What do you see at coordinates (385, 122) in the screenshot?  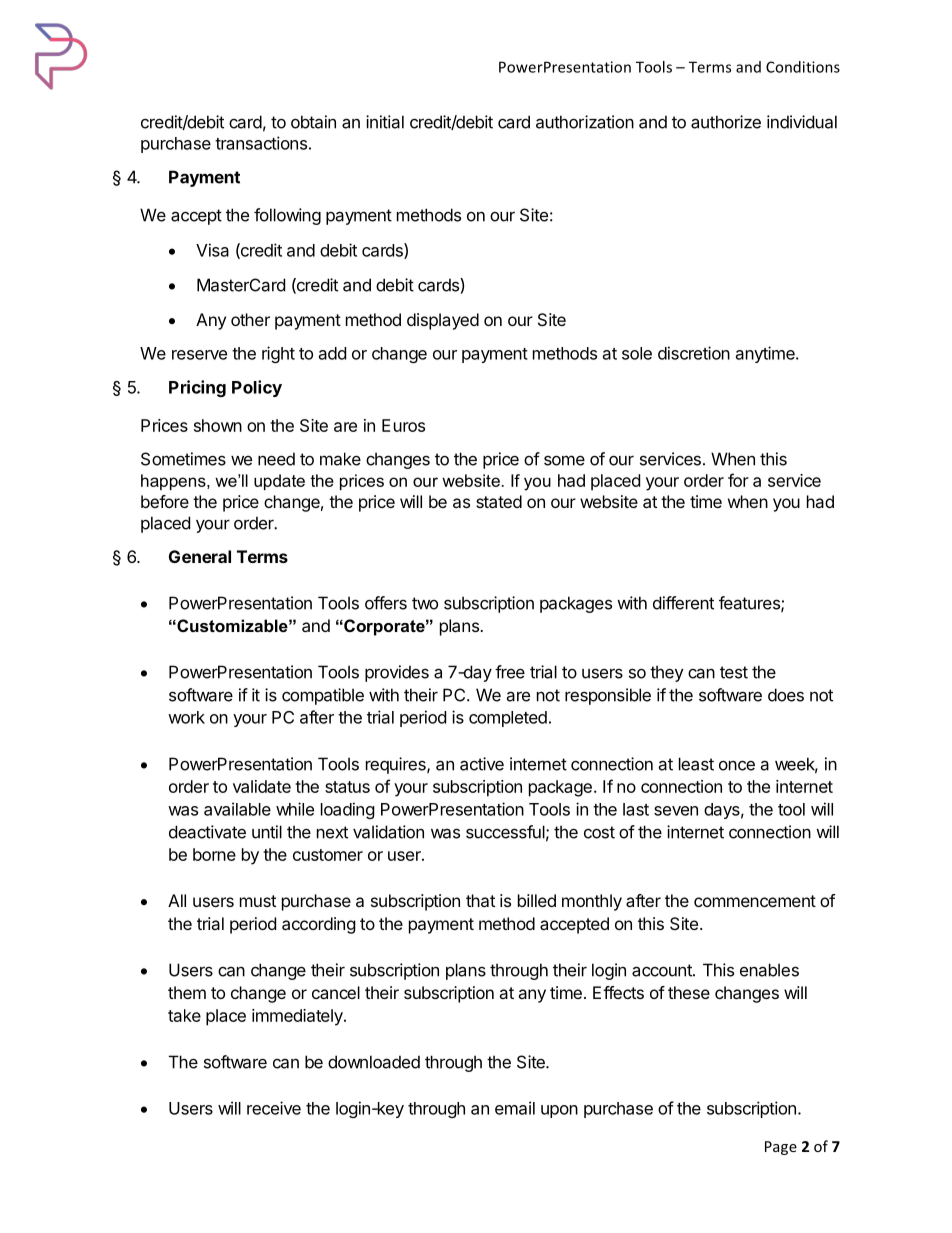 I see `initial` at bounding box center [385, 122].
